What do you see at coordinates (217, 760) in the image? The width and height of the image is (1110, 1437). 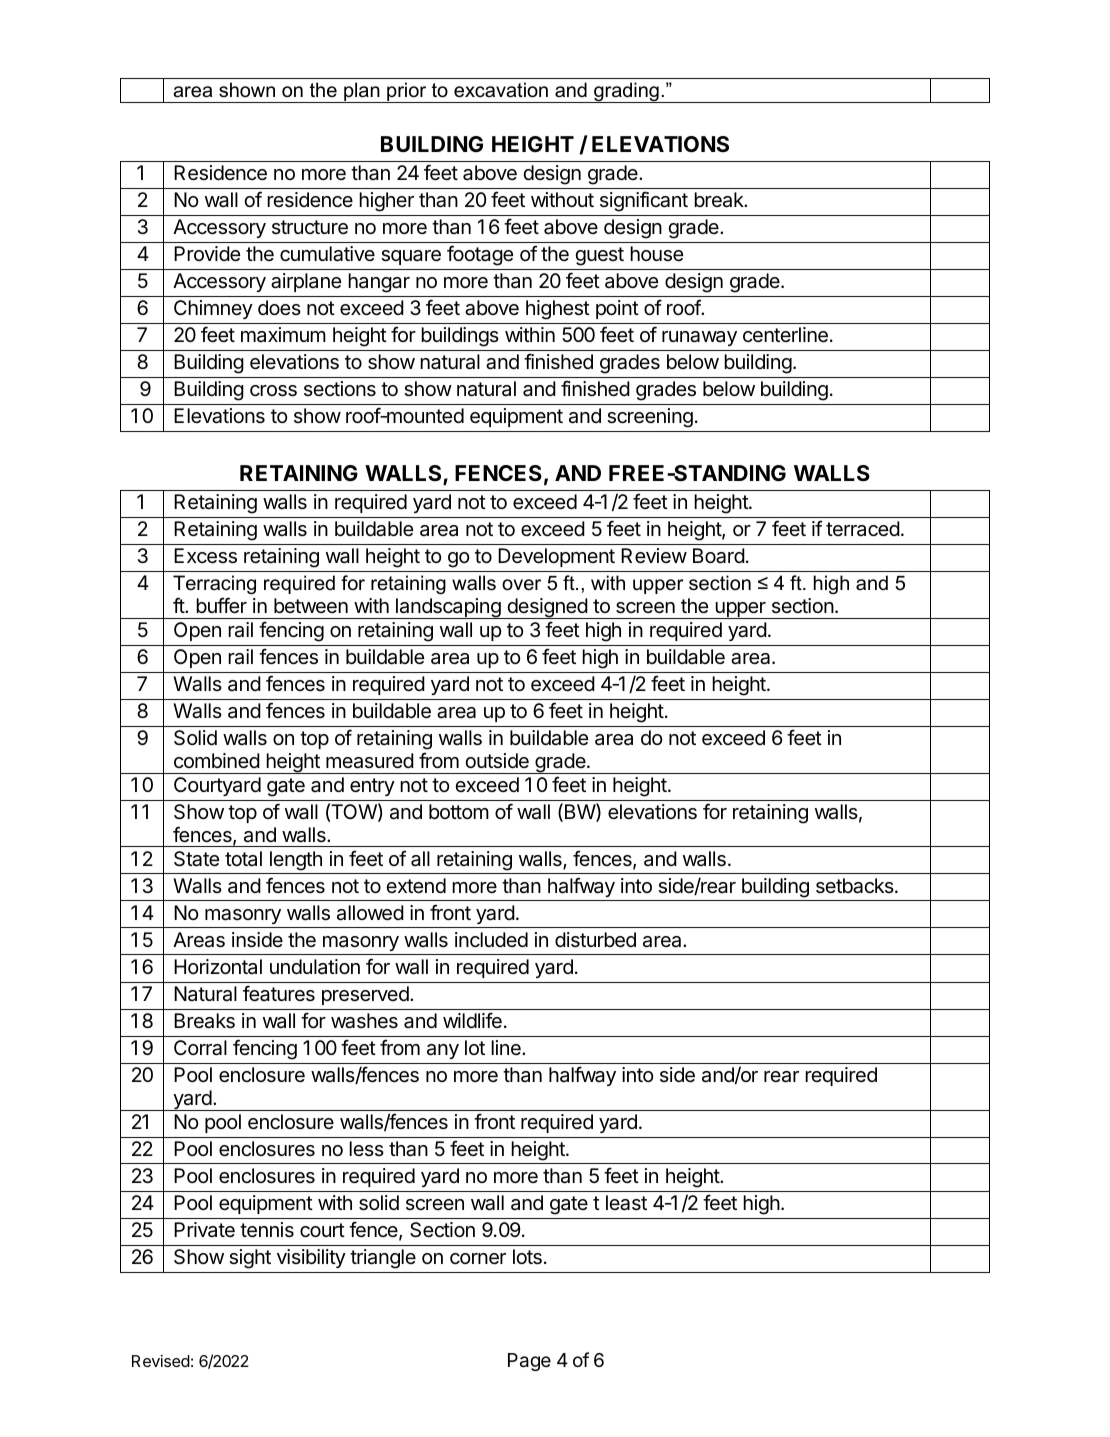 I see `combined` at bounding box center [217, 760].
